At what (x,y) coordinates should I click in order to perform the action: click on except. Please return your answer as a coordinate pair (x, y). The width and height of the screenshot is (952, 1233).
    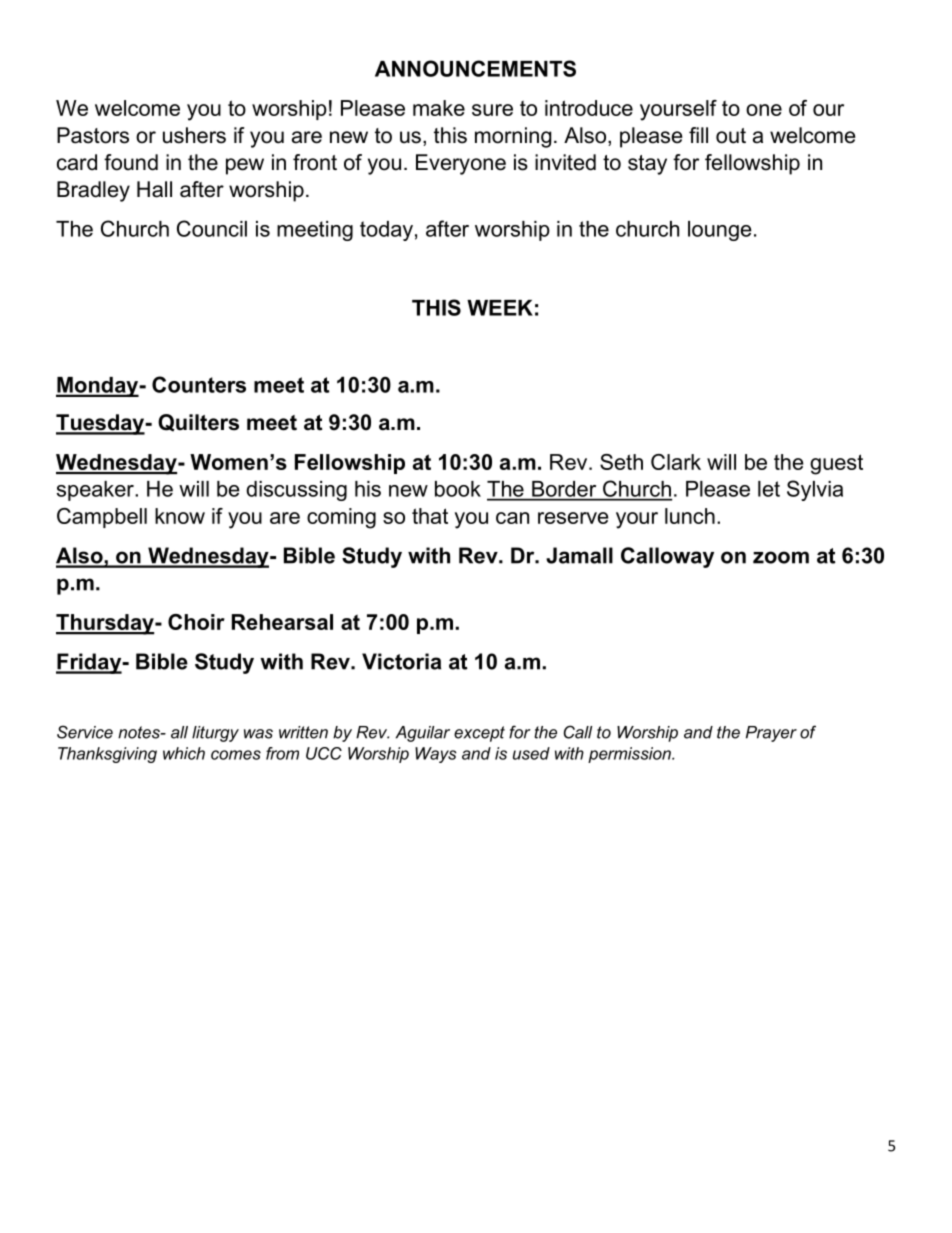
    Looking at the image, I should click on (479, 734).
